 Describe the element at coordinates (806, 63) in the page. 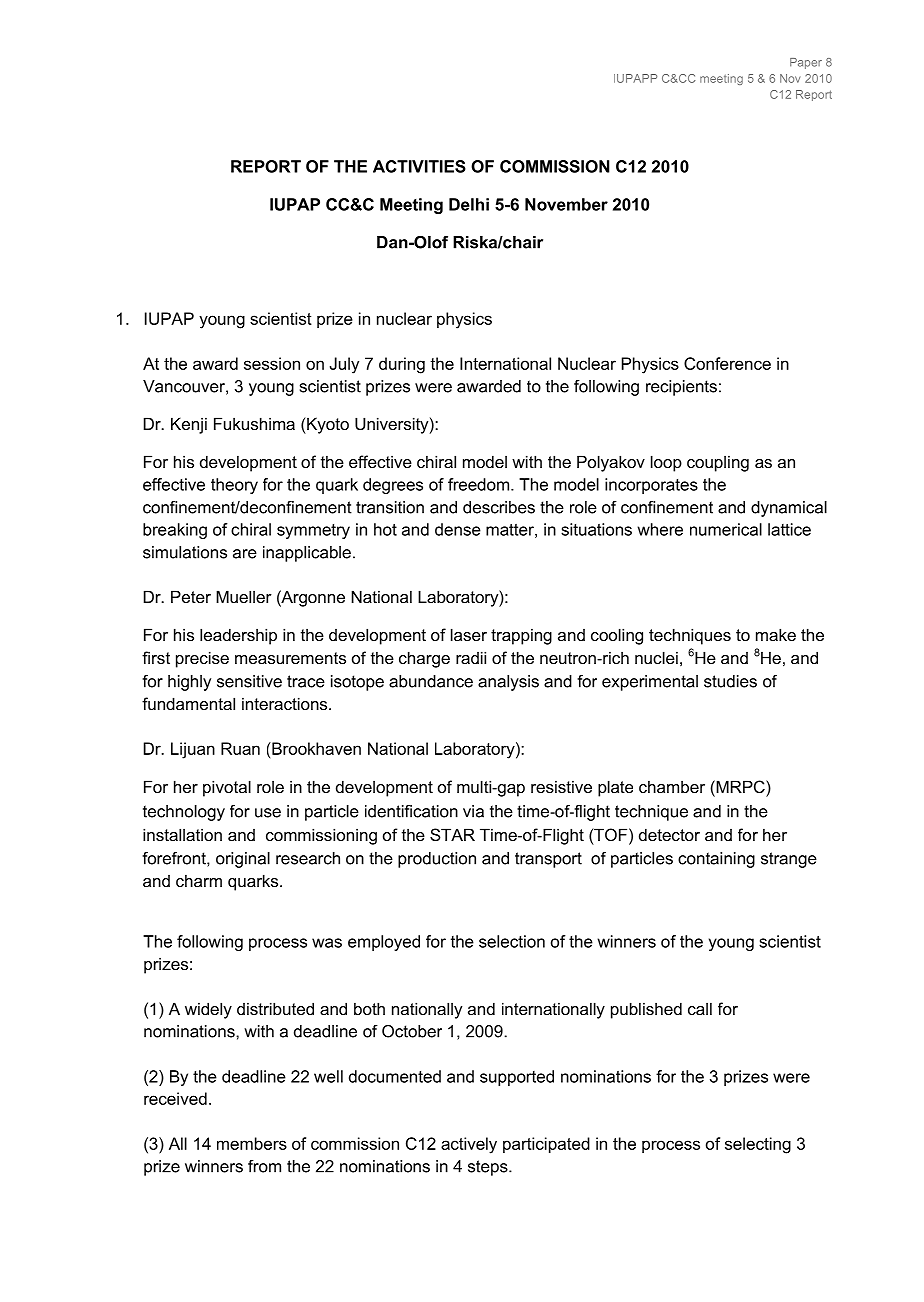

I see `Paper` at that location.
